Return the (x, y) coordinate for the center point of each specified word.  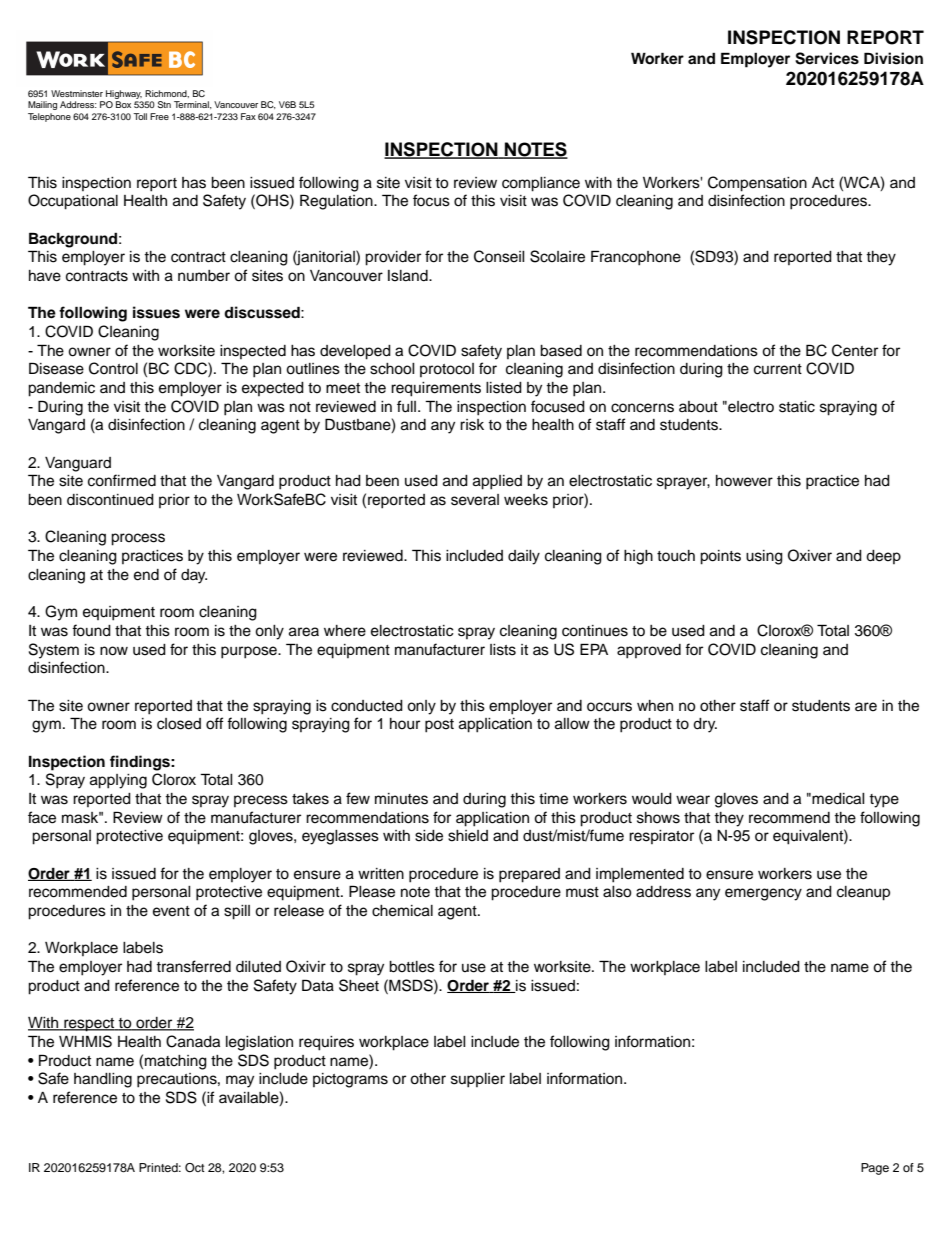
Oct (195, 1168)
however (744, 481)
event (171, 911)
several (475, 500)
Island (409, 276)
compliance (541, 184)
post (439, 726)
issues (156, 312)
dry (705, 725)
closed (179, 724)
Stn (164, 104)
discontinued (110, 500)
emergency (763, 894)
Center (855, 350)
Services (827, 58)
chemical (402, 911)
